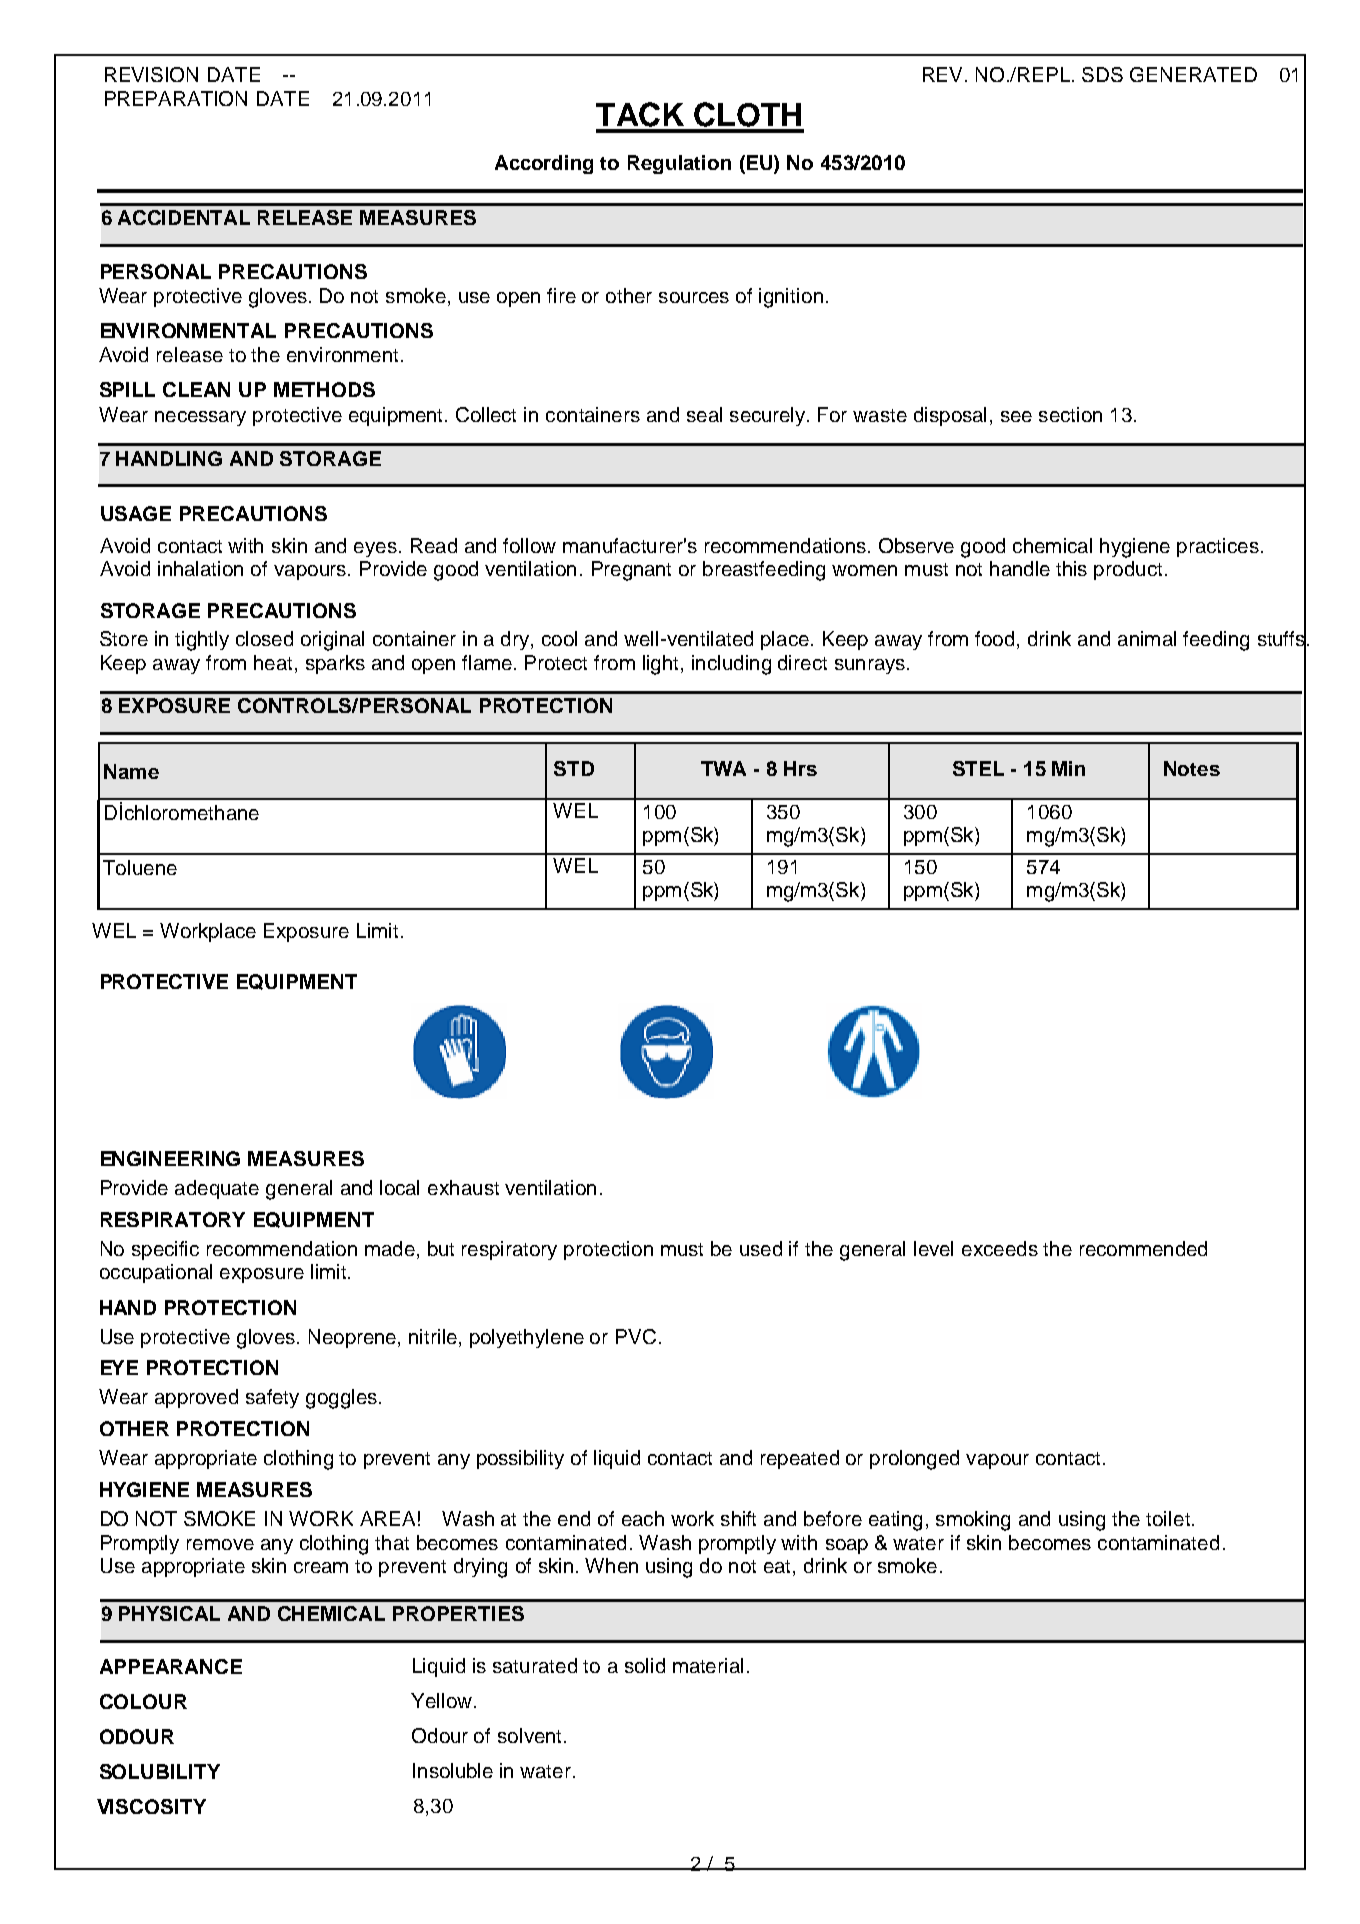 The width and height of the image is (1360, 1924). What do you see at coordinates (761, 1248) in the image?
I see `used` at bounding box center [761, 1248].
